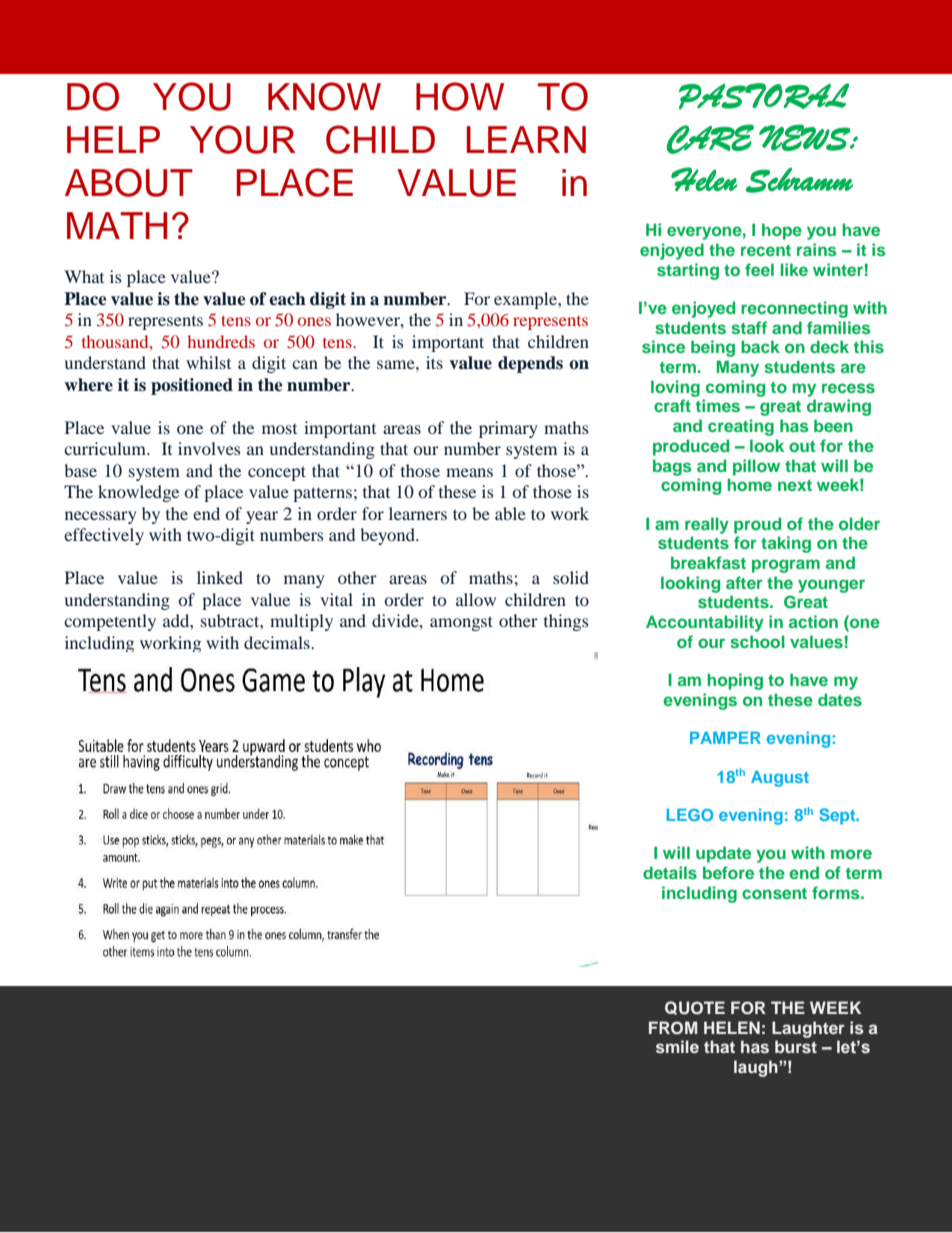  I want to click on LEGO, so click(690, 815).
